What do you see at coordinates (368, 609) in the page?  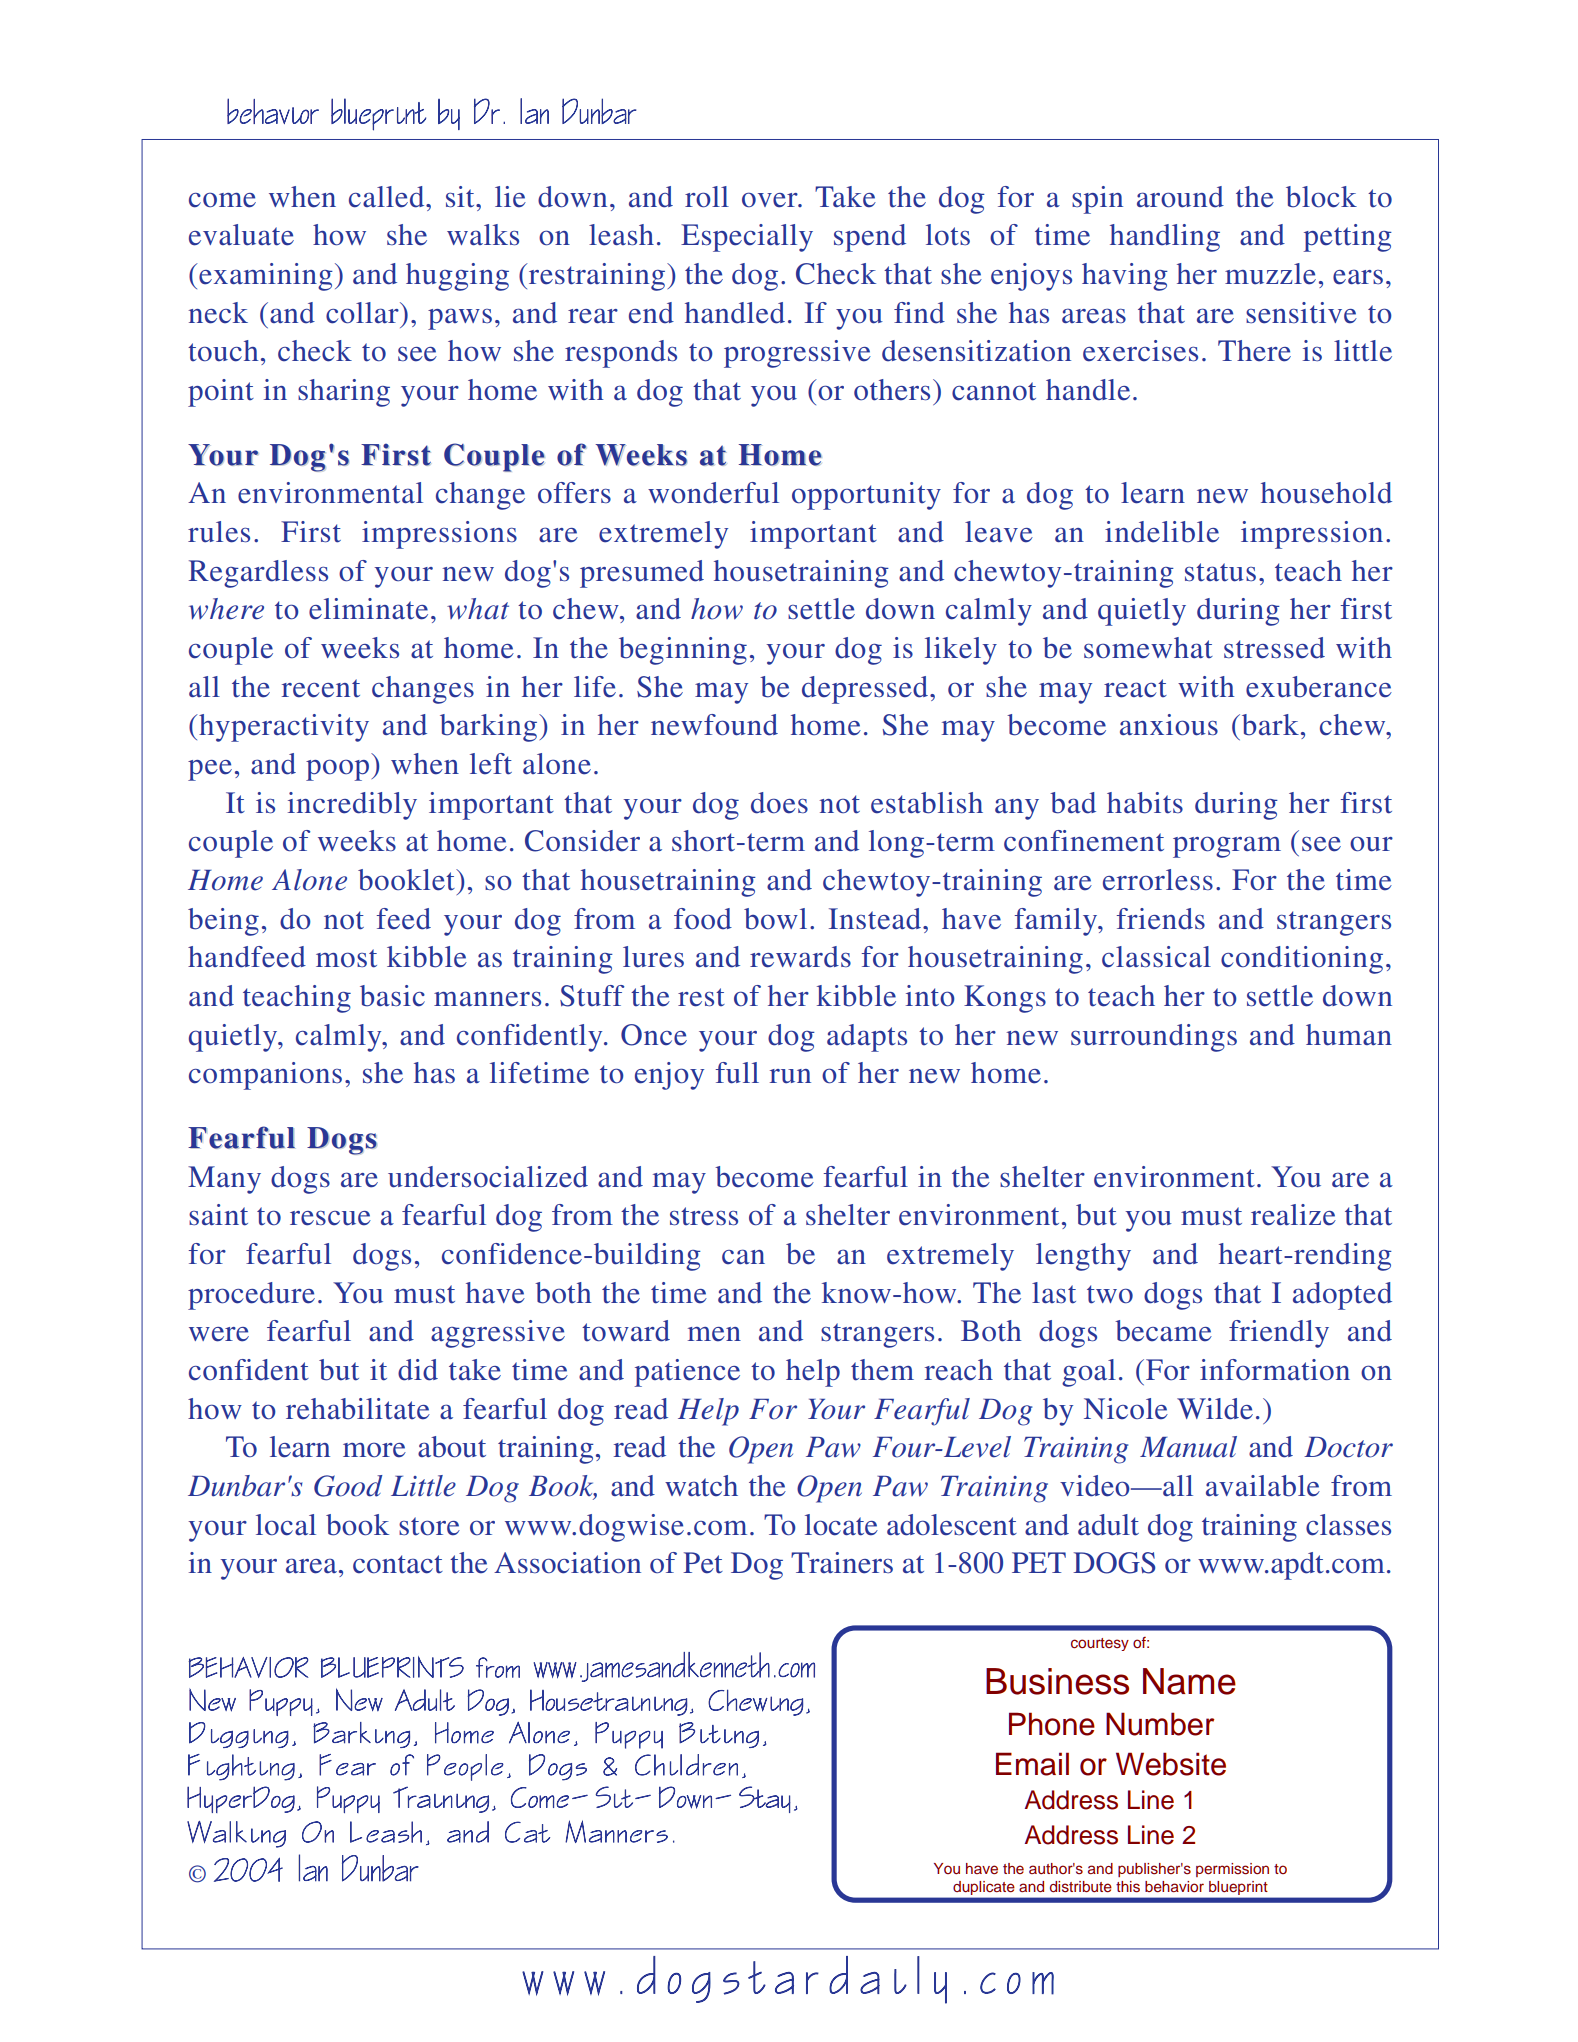 I see `eliminate` at bounding box center [368, 609].
